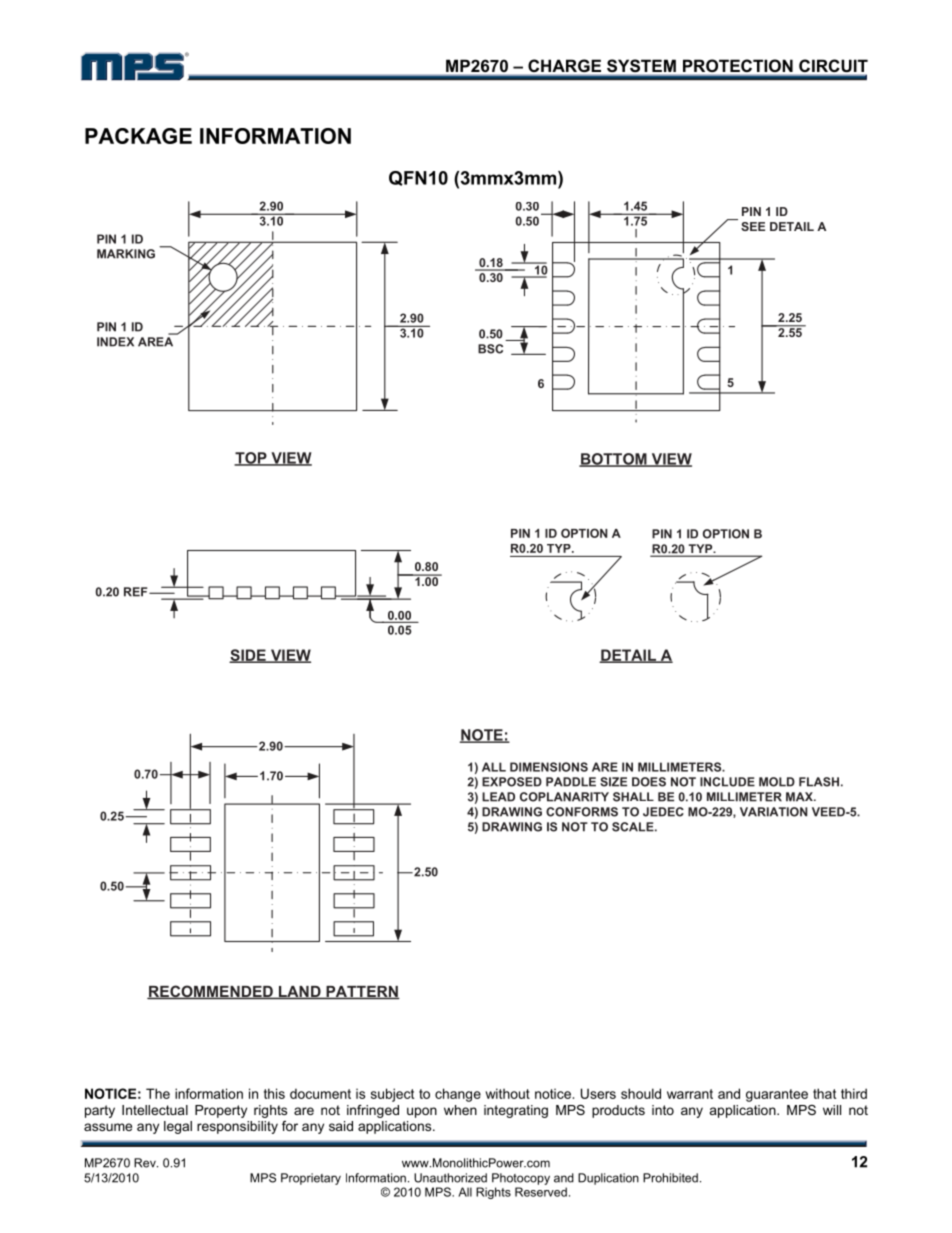 The height and width of the screenshot is (1233, 952). I want to click on CHARGE, so click(564, 65).
